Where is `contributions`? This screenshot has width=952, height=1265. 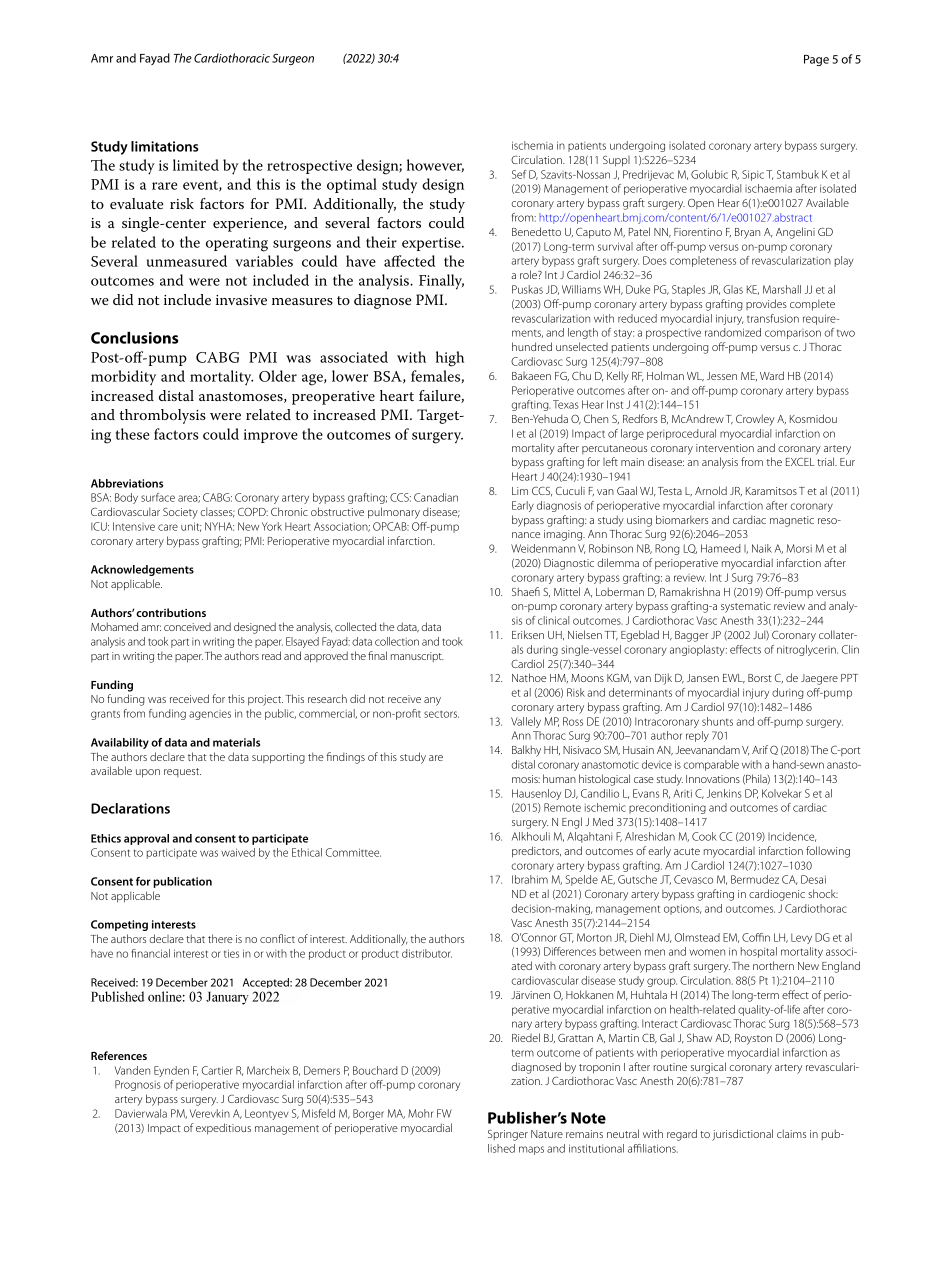 contributions is located at coordinates (171, 612).
